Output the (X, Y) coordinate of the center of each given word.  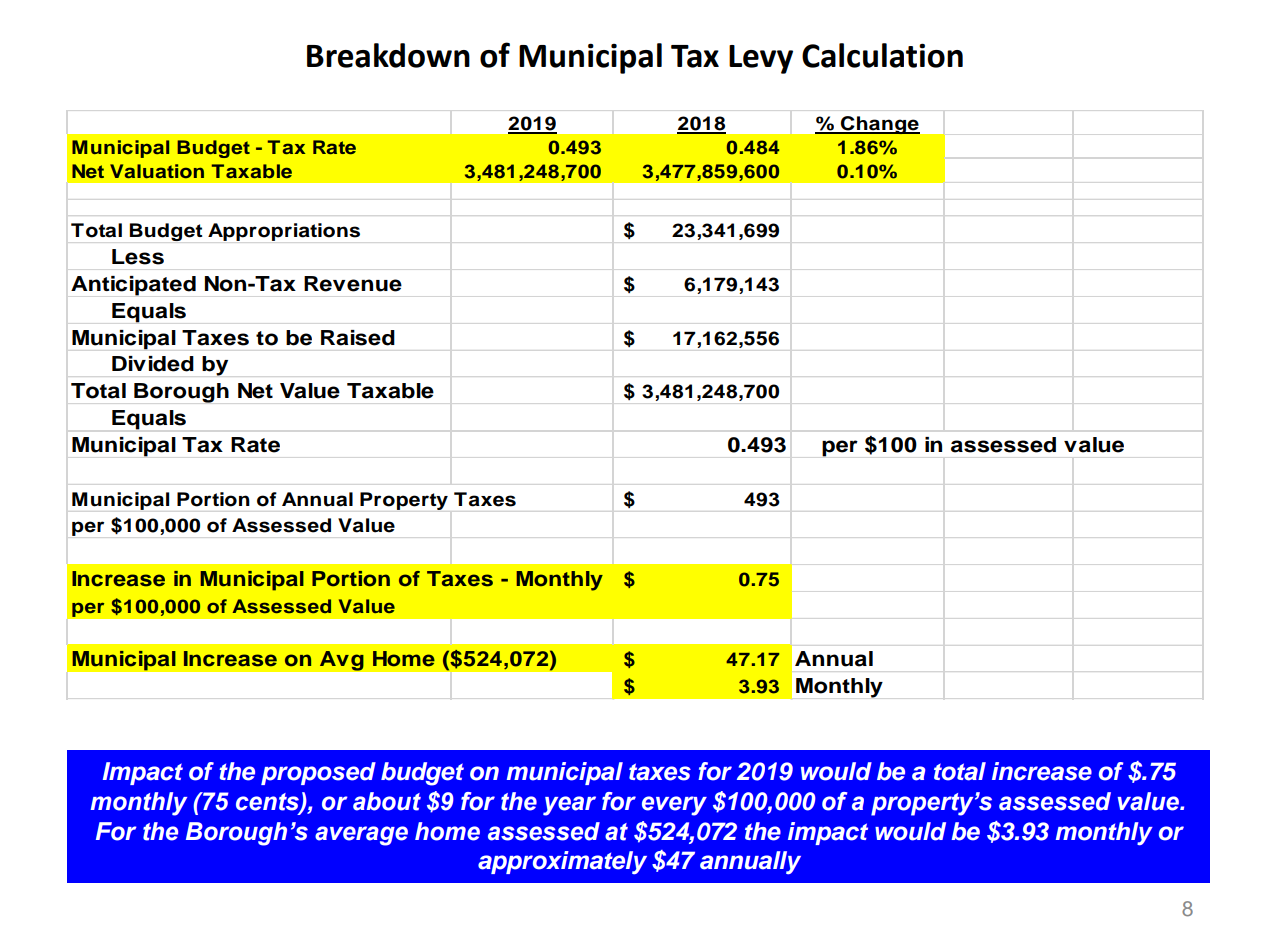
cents (268, 803)
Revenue (353, 284)
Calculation (882, 55)
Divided (153, 364)
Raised (358, 338)
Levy (761, 59)
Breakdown (388, 55)
